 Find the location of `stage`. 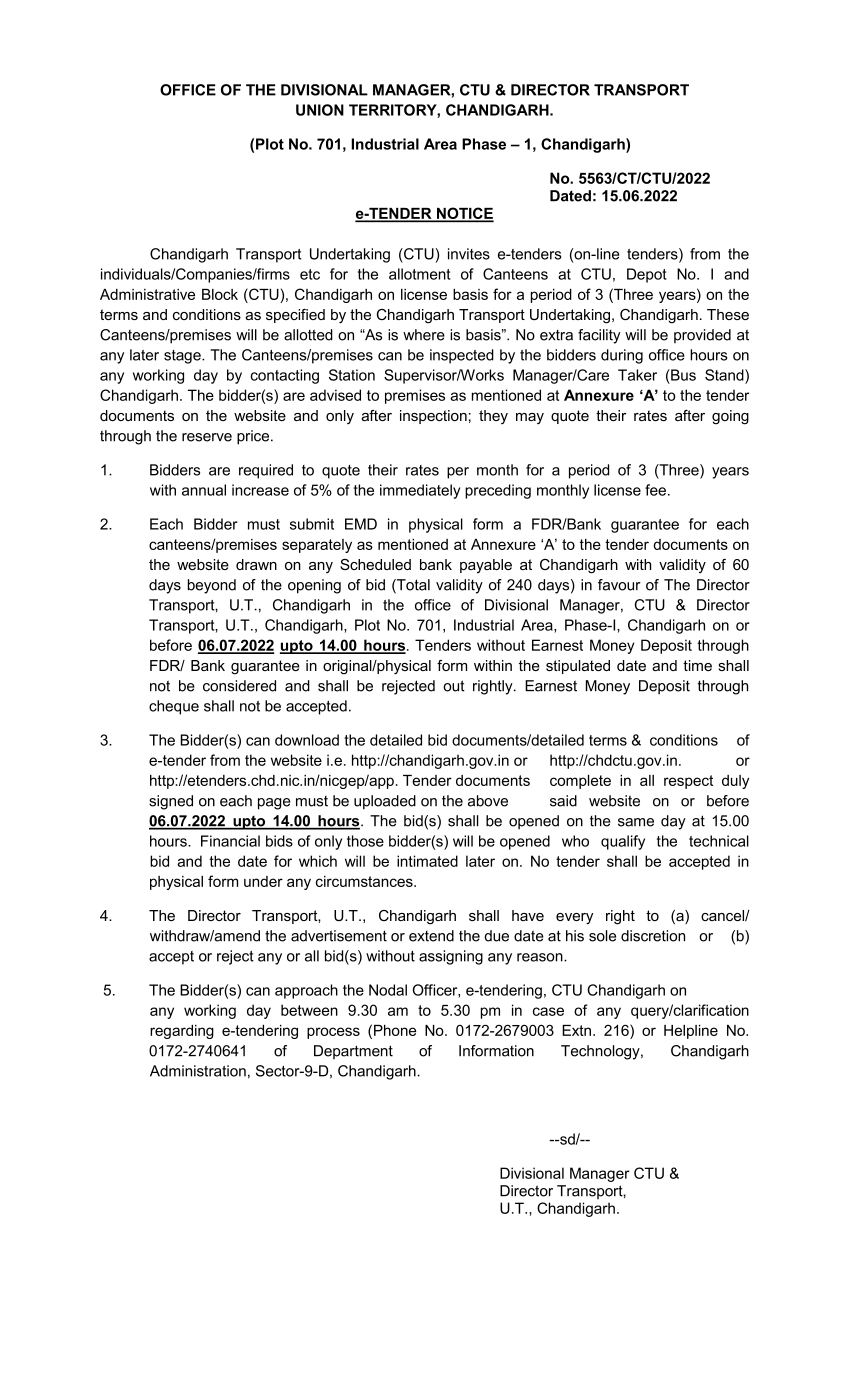

stage is located at coordinates (183, 357).
